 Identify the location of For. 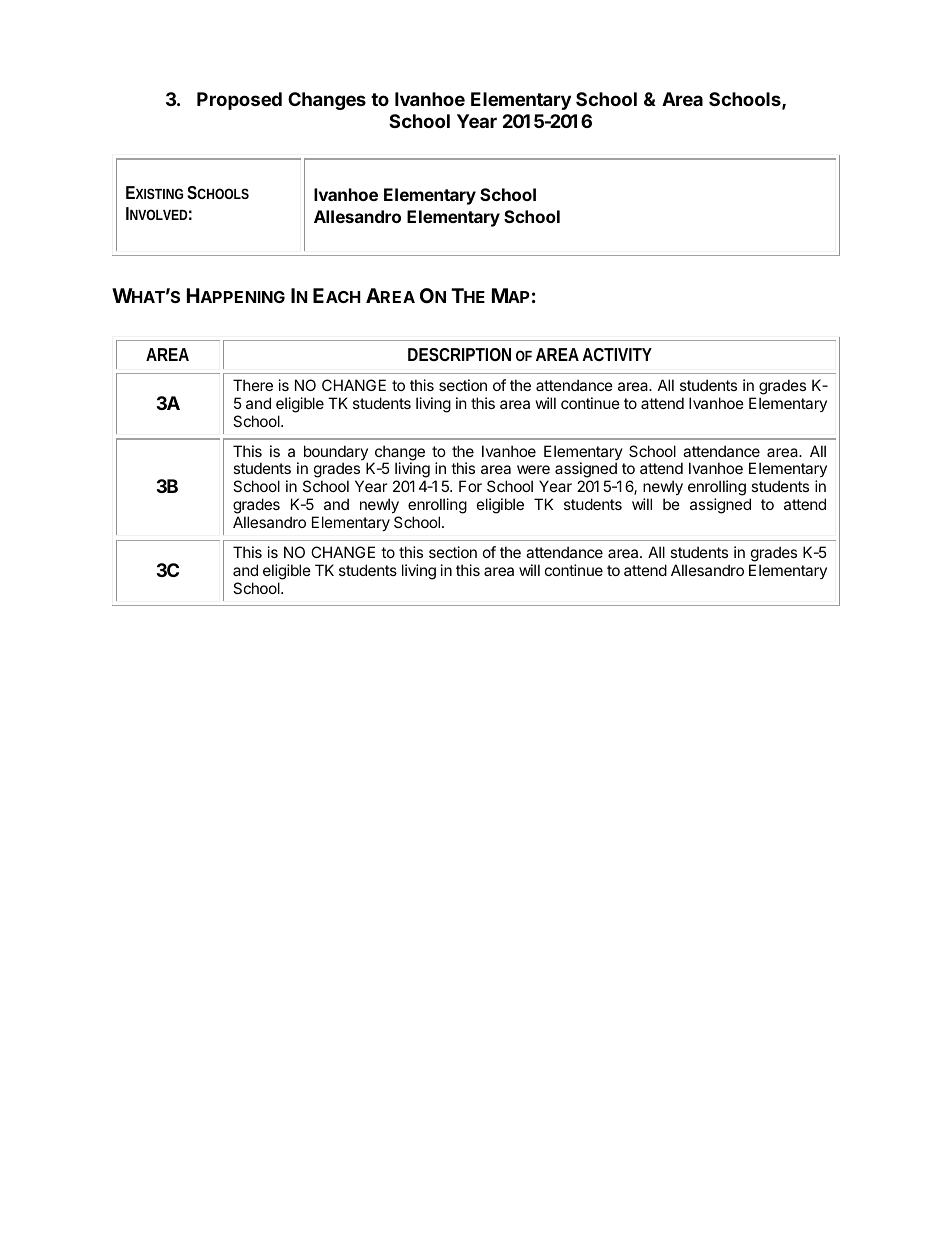
(470, 486).
